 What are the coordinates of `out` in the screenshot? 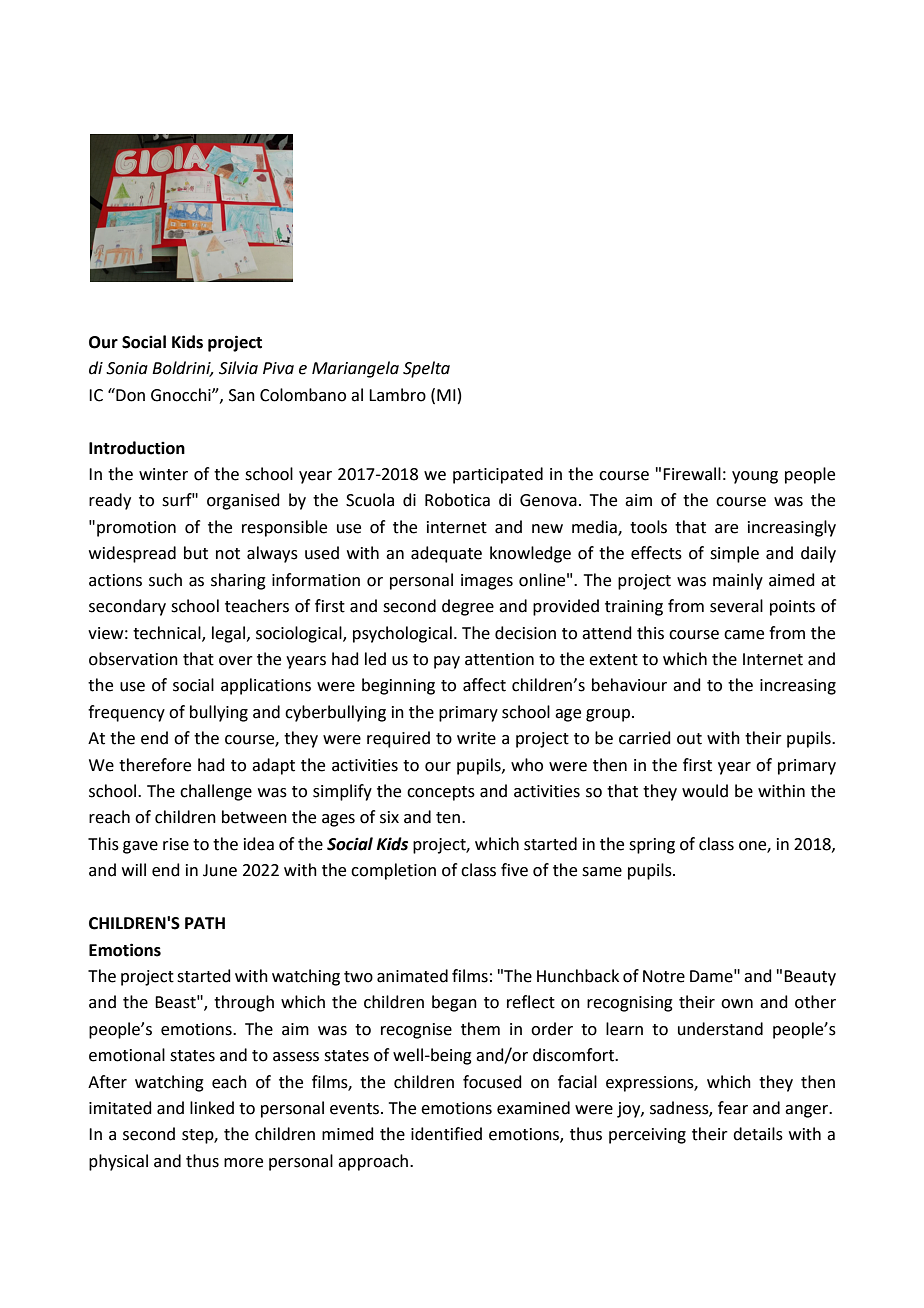 It's located at (689, 739).
